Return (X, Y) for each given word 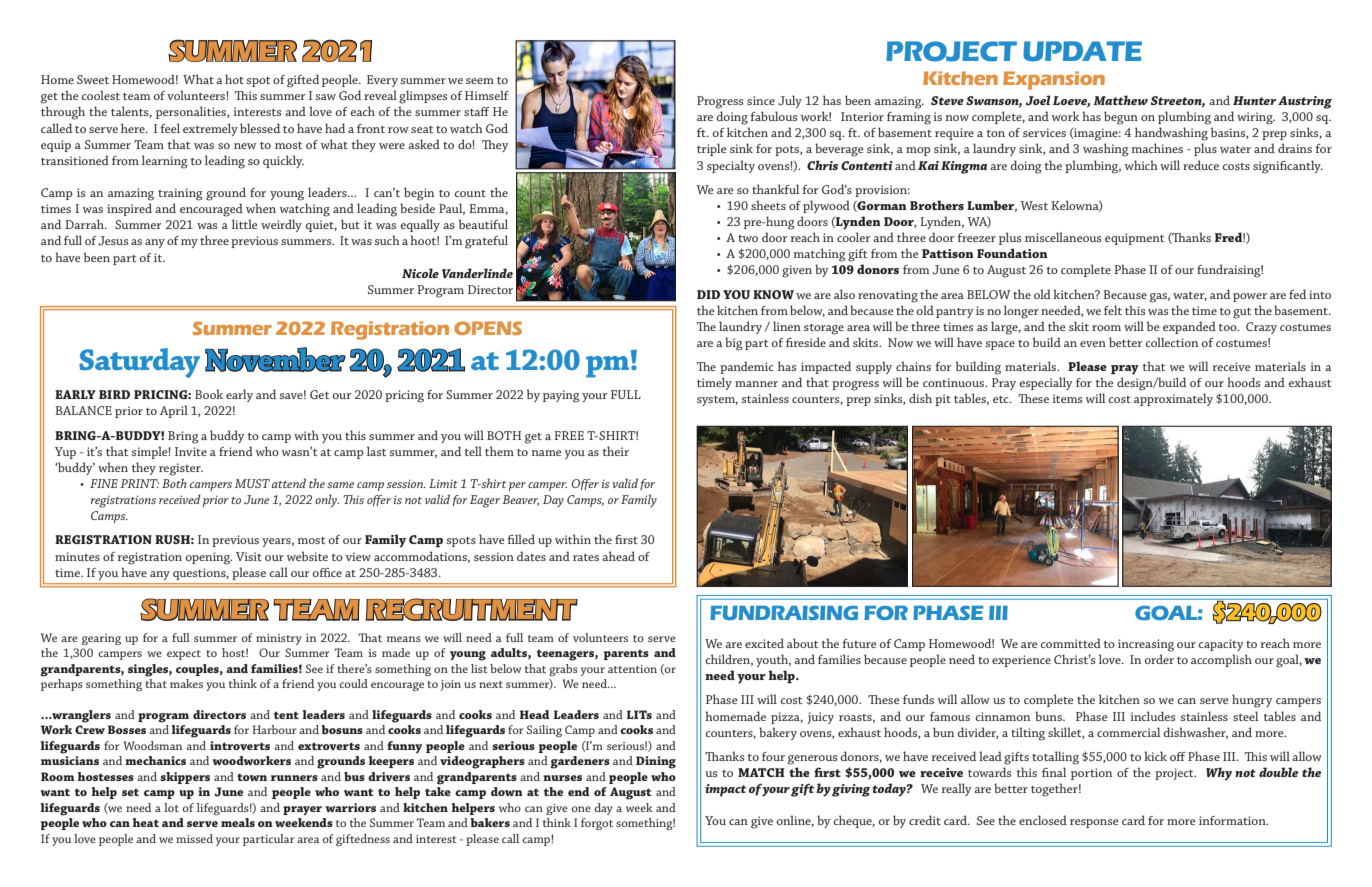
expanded (1189, 327)
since (761, 100)
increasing (1146, 645)
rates (586, 557)
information (1233, 820)
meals (238, 822)
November (275, 359)
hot (234, 79)
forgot (597, 824)
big (734, 344)
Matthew (1120, 100)
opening (209, 558)
